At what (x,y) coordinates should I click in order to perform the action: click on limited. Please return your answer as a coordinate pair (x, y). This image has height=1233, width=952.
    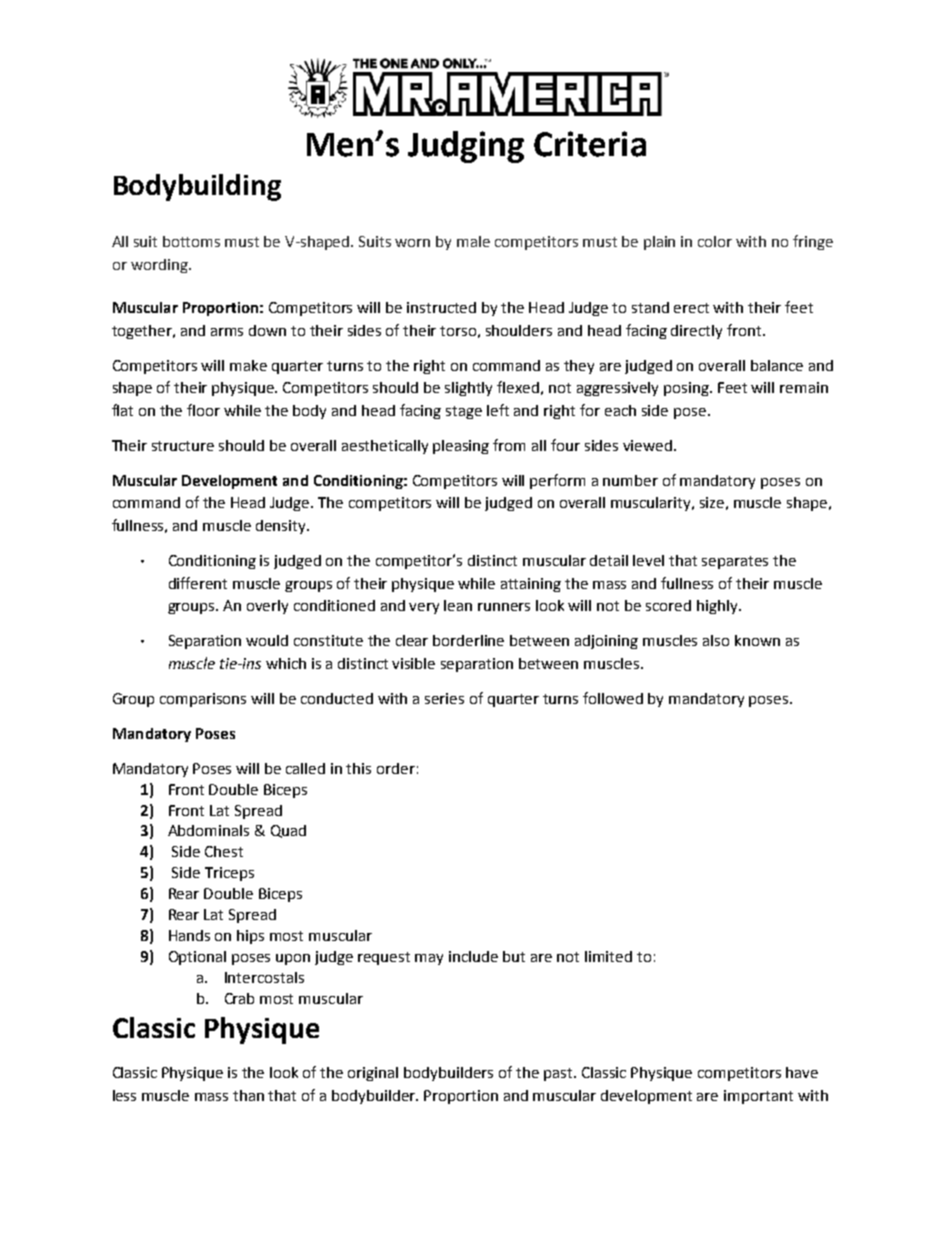
    Looking at the image, I should click on (608, 956).
